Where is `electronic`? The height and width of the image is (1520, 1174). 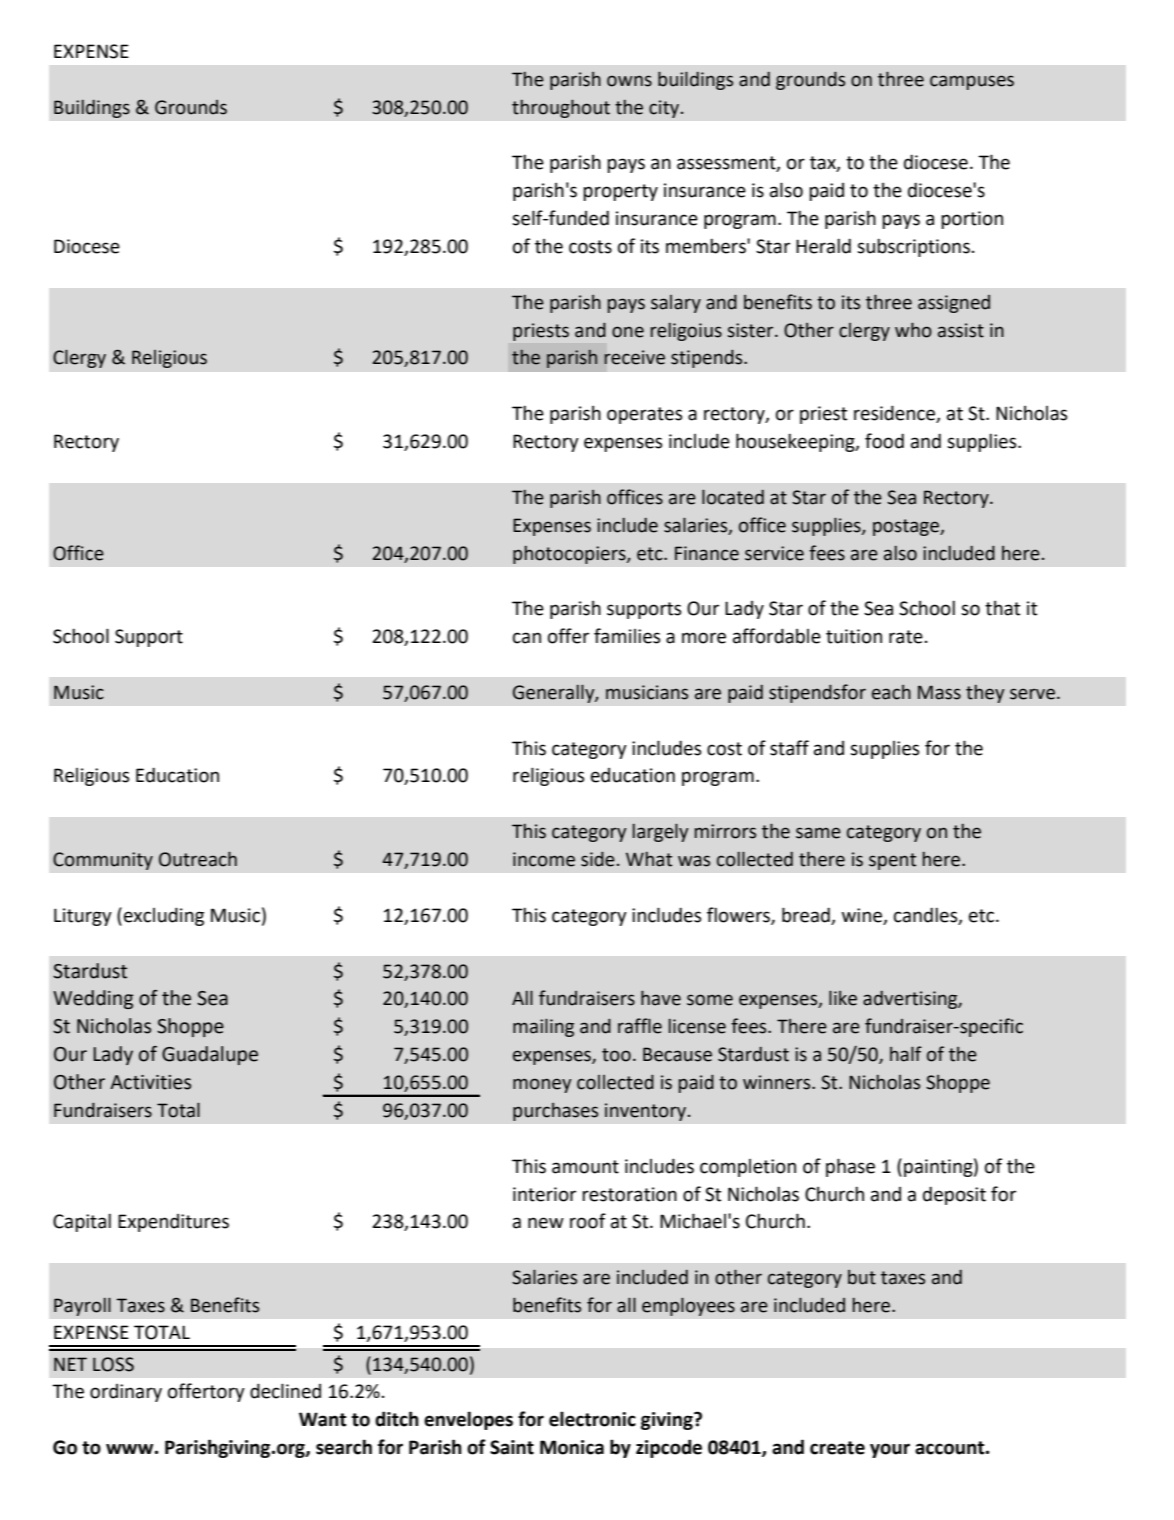 electronic is located at coordinates (592, 1419).
